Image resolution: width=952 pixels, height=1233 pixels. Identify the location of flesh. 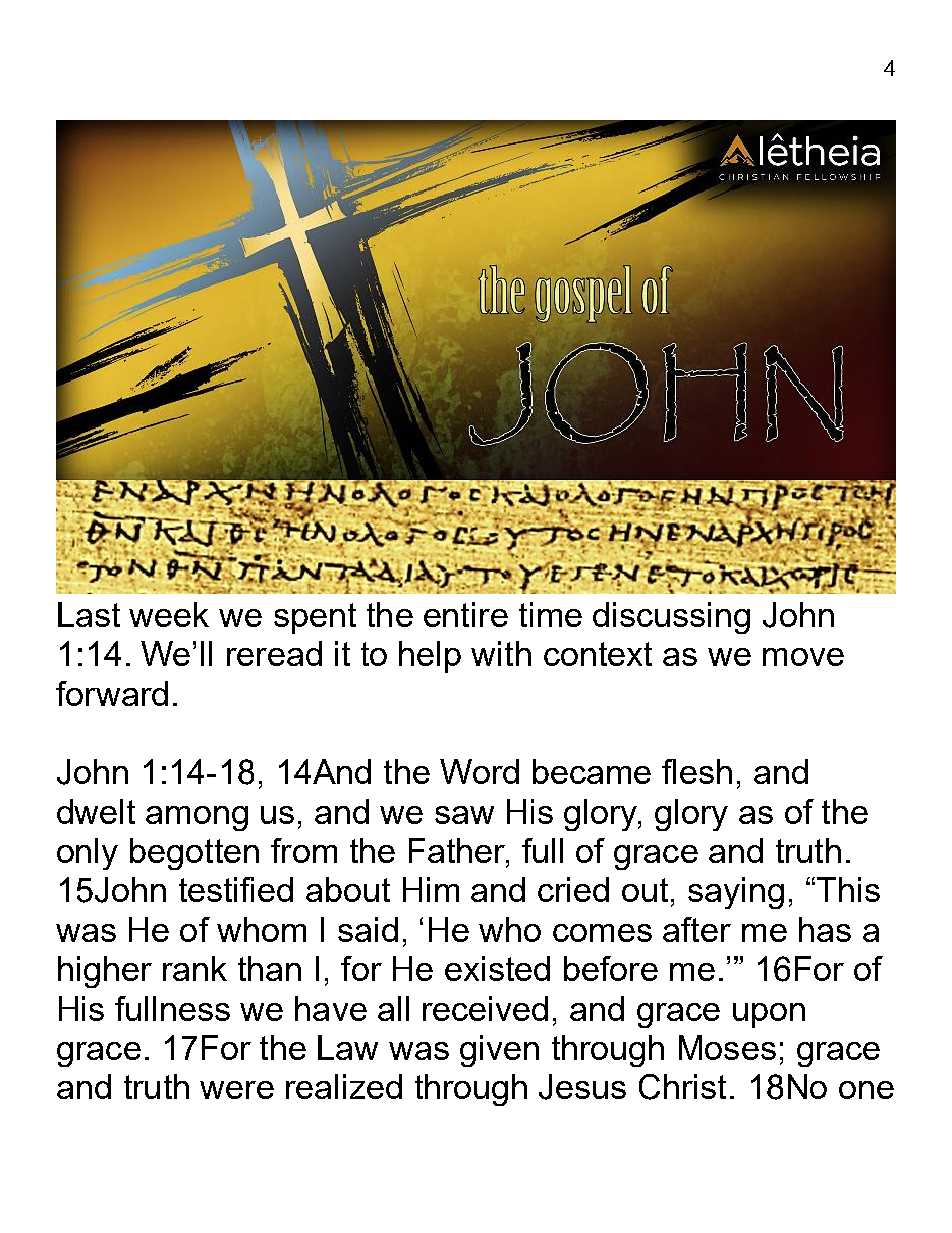
(697, 771).
